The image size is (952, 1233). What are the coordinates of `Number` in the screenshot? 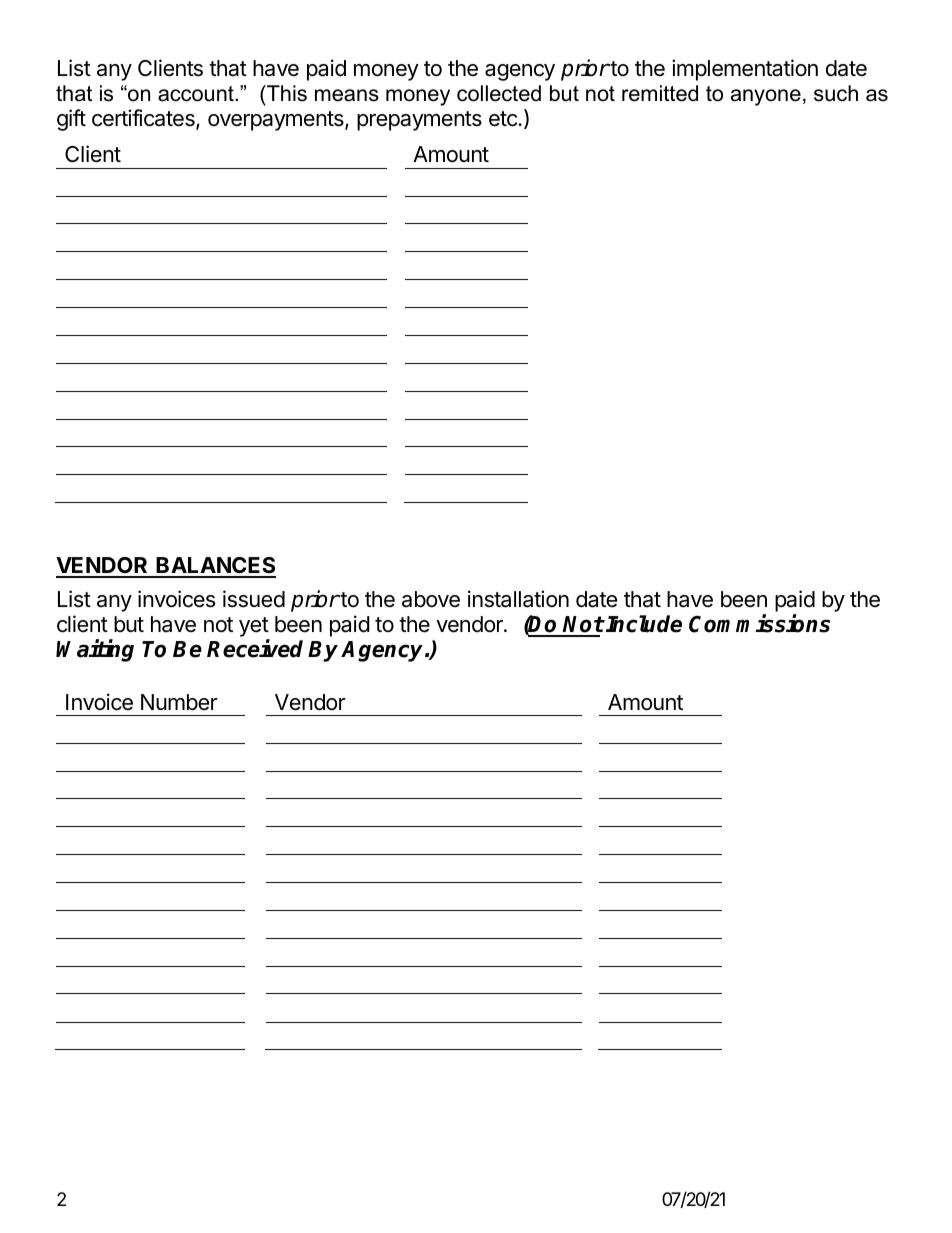 It's located at (179, 702).
